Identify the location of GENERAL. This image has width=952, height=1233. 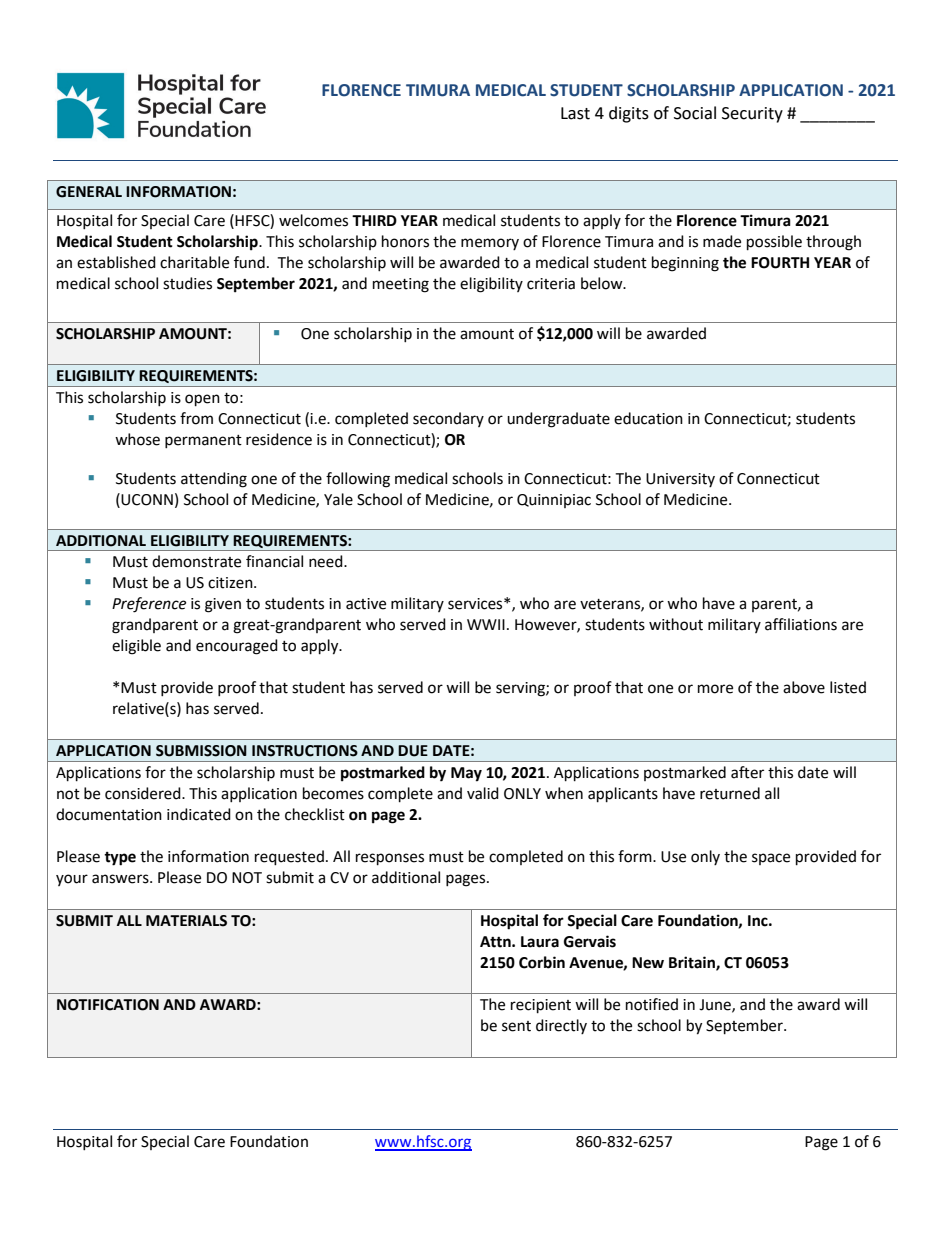
(89, 192).
